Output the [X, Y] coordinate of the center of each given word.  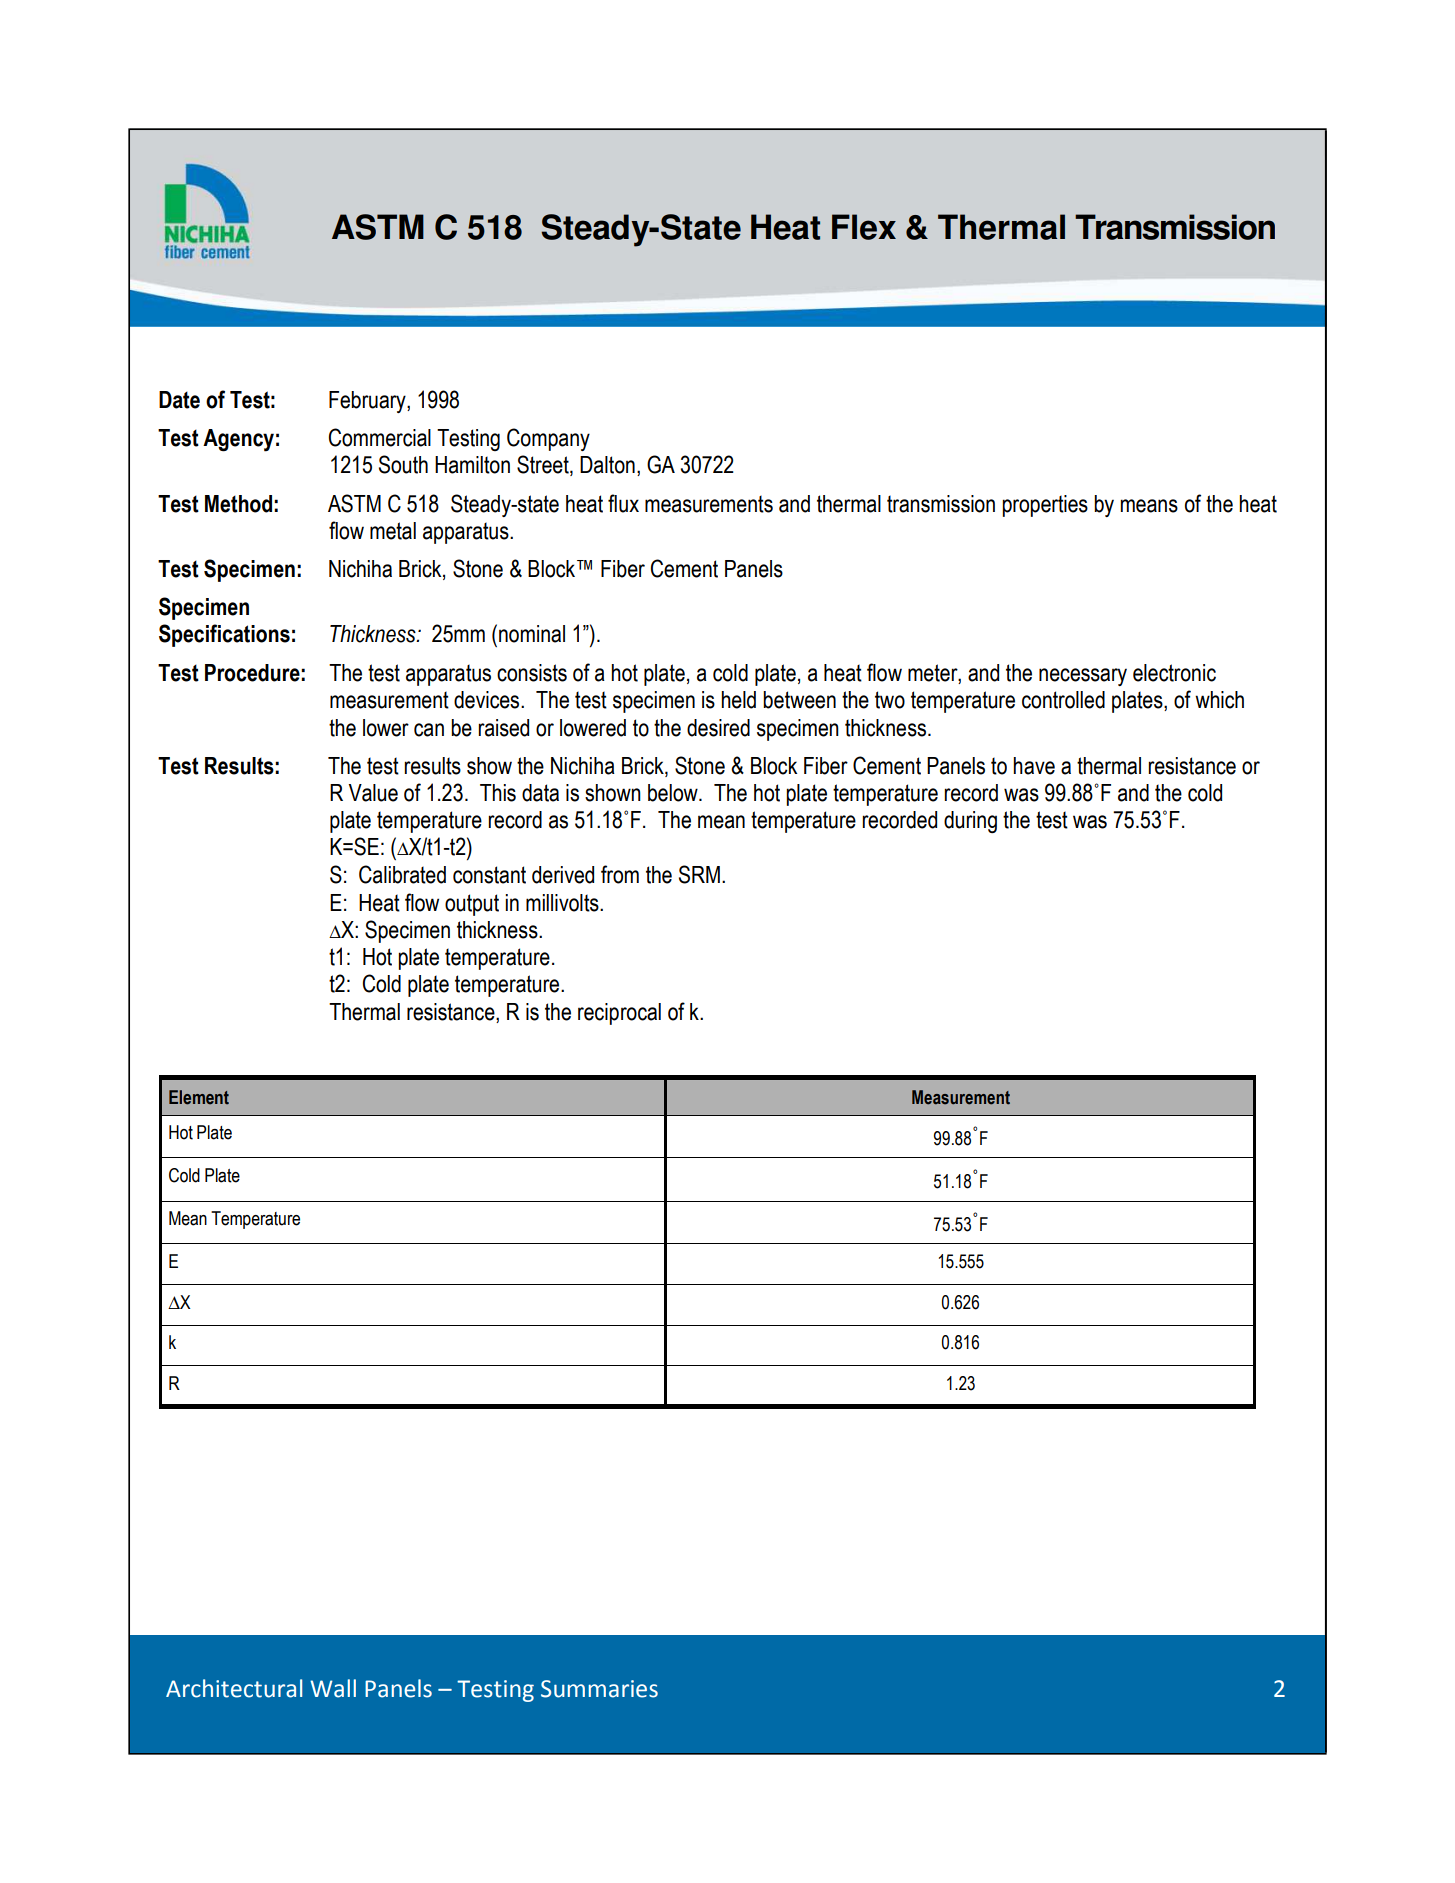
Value [373, 793]
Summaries [599, 1689]
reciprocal [619, 1014]
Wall [333, 1688]
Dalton [607, 465]
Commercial [380, 437]
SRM [699, 874]
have [1034, 766]
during [970, 822]
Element [199, 1097]
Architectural [234, 1688]
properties [1045, 506]
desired [718, 728]
